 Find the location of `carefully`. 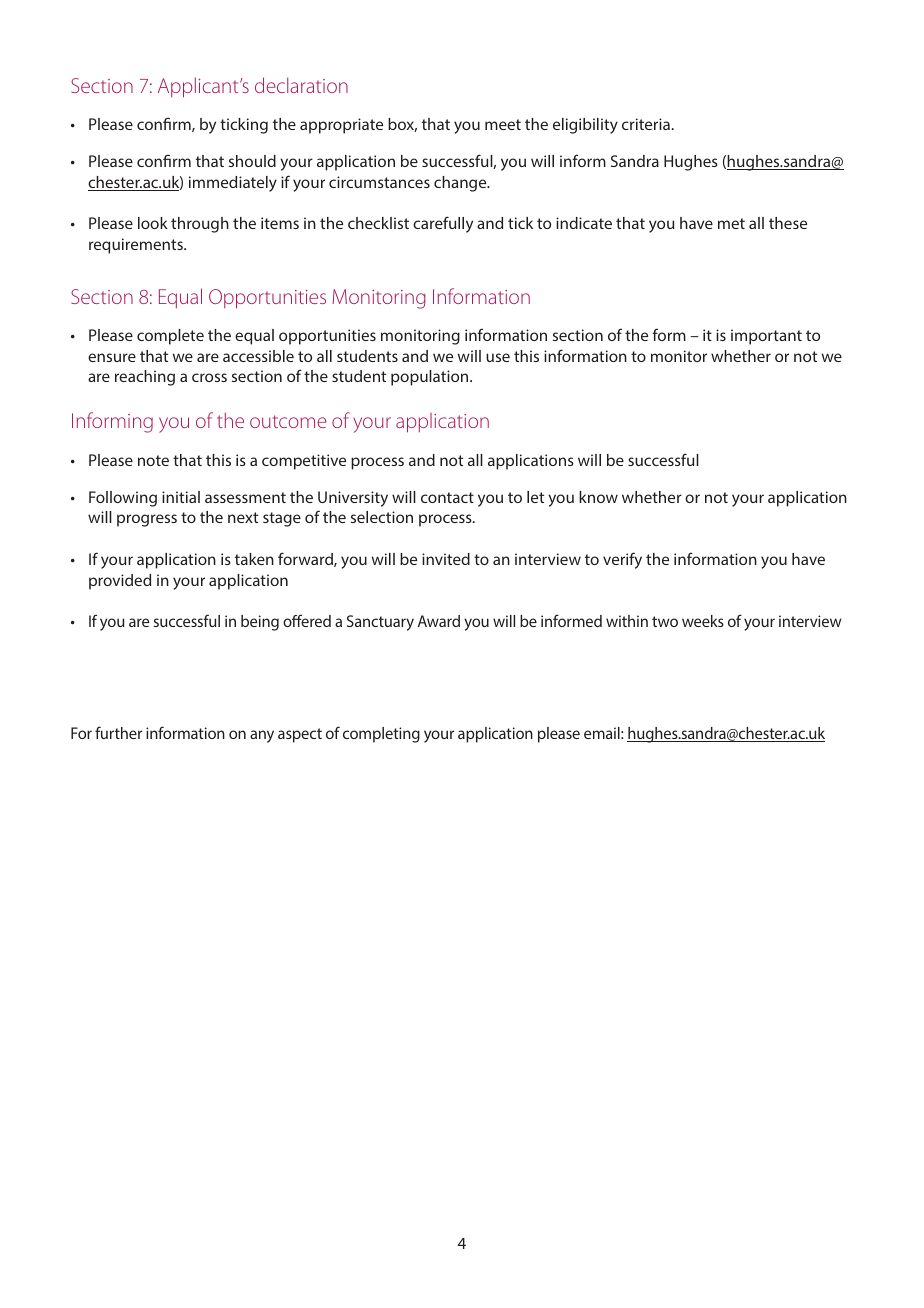

carefully is located at coordinates (443, 224).
